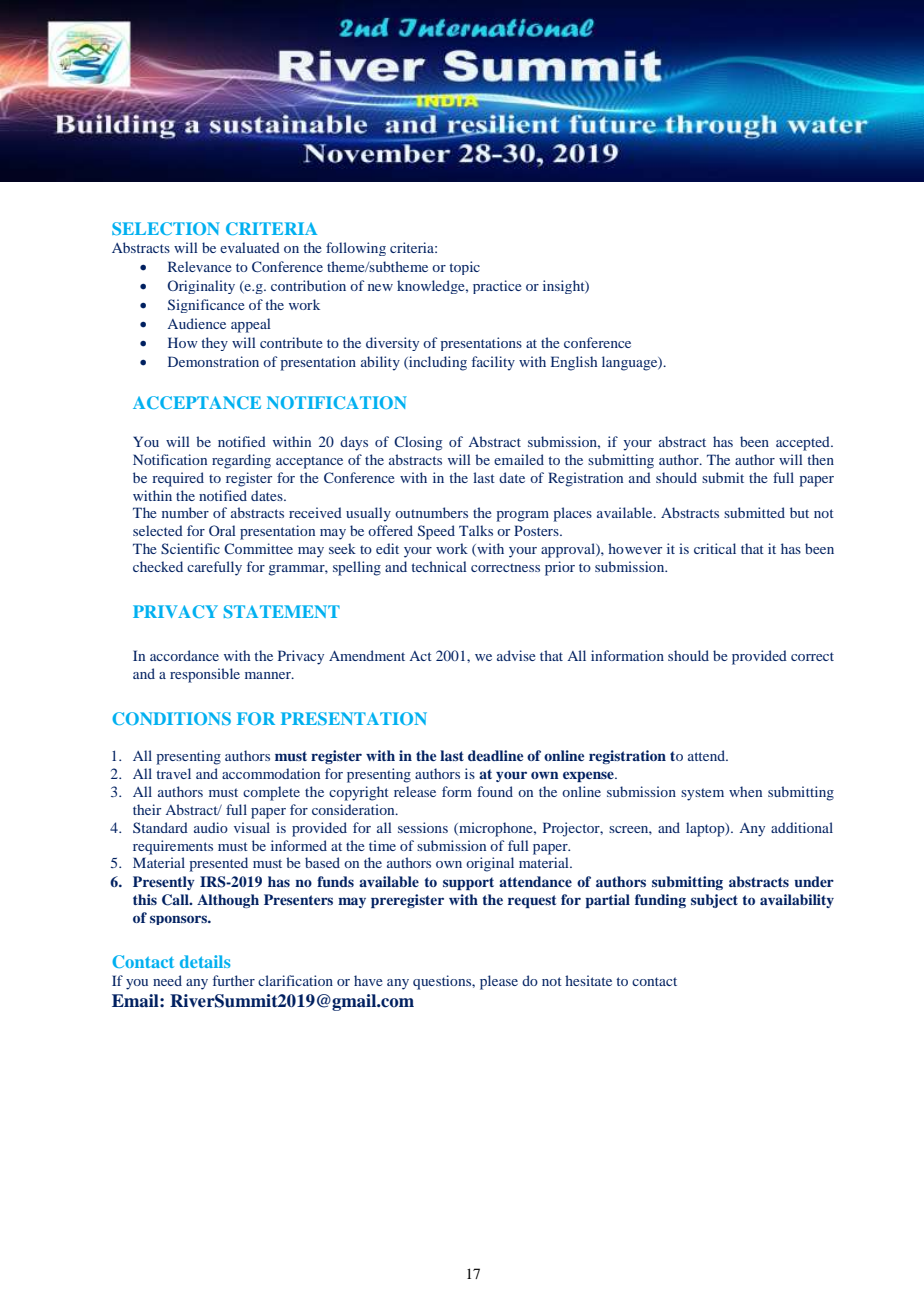  I want to click on subject, so click(714, 901).
